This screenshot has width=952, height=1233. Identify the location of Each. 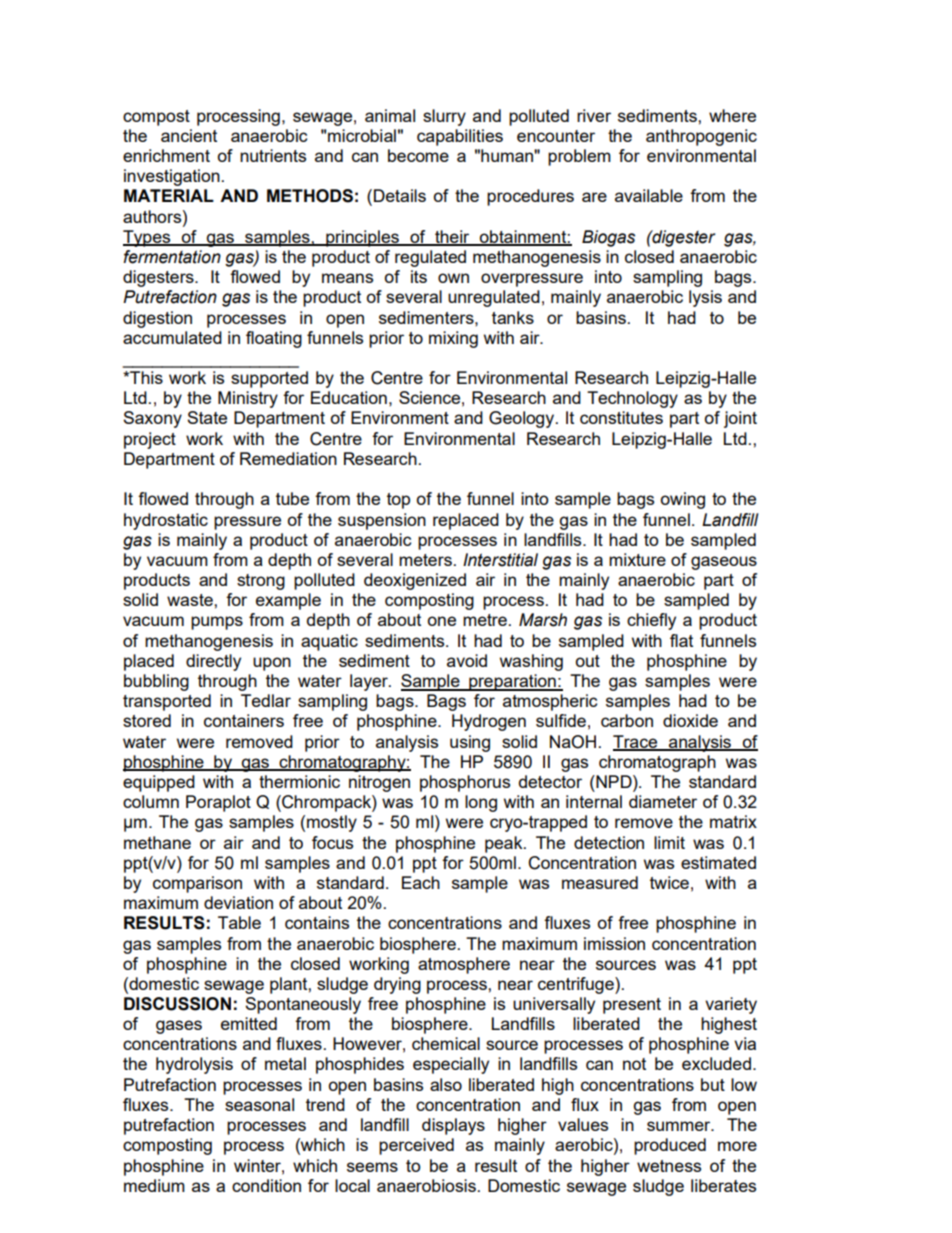
(421, 882).
